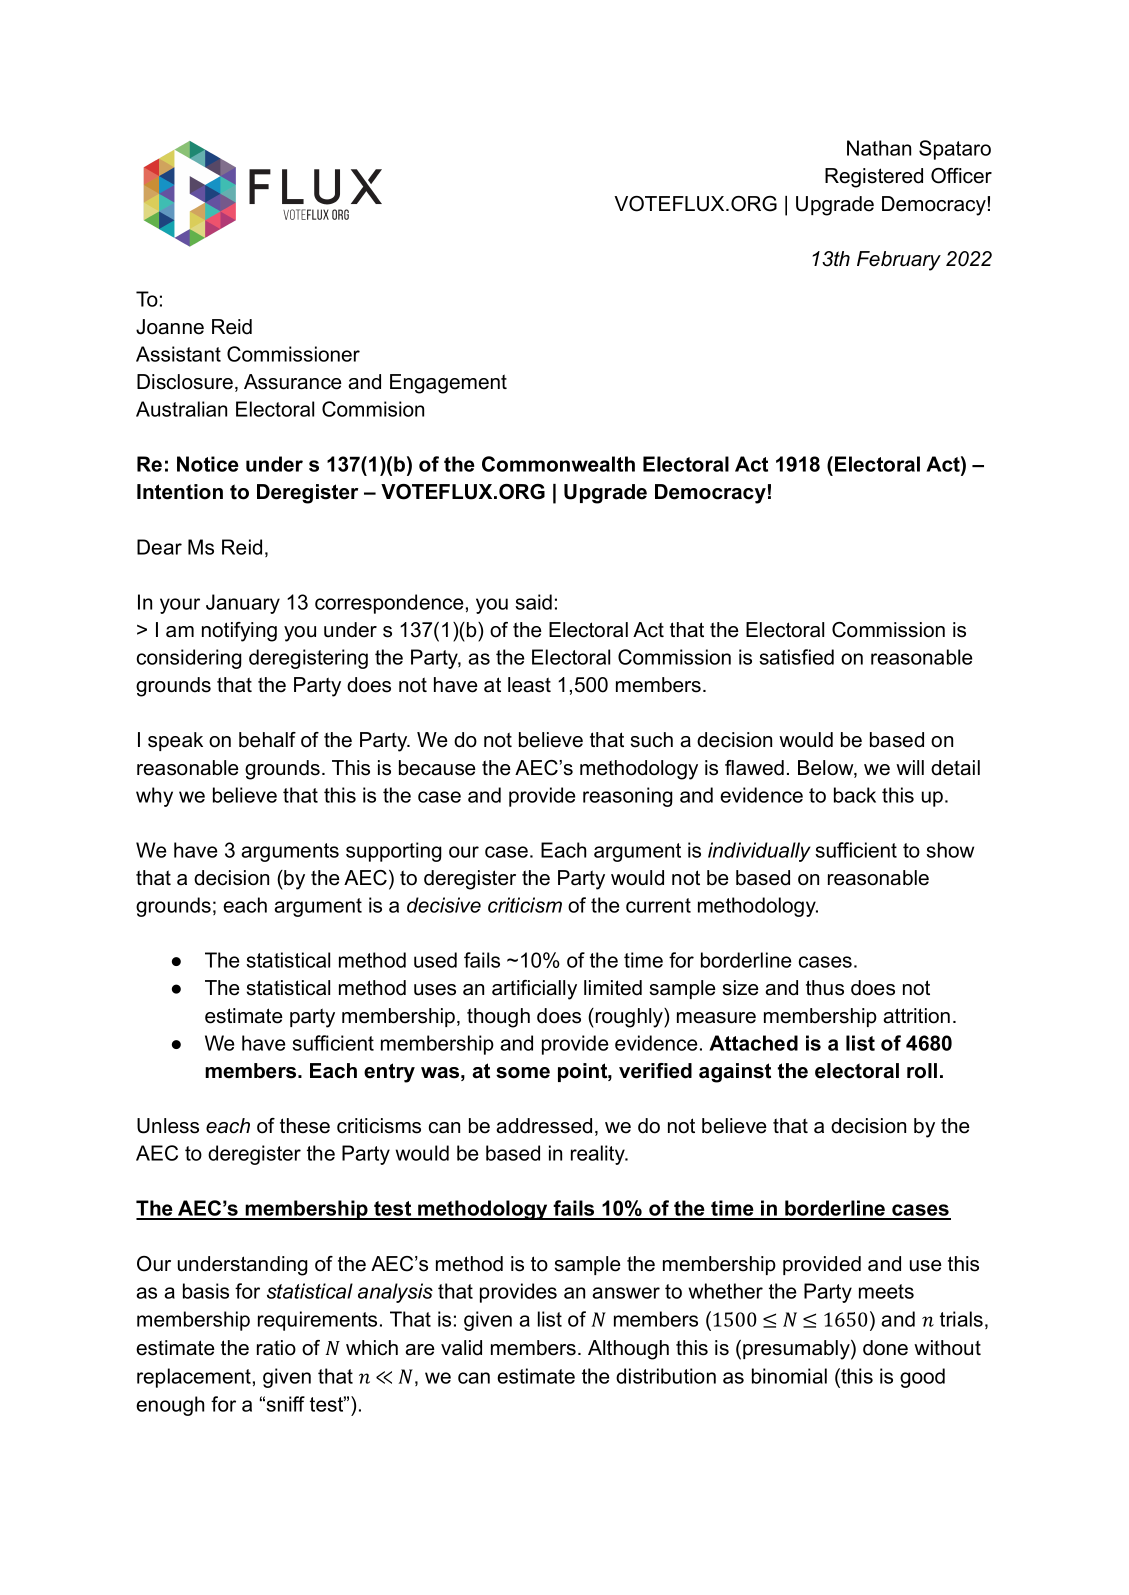 Image resolution: width=1129 pixels, height=1595 pixels. What do you see at coordinates (796, 657) in the screenshot?
I see `satisfied` at bounding box center [796, 657].
